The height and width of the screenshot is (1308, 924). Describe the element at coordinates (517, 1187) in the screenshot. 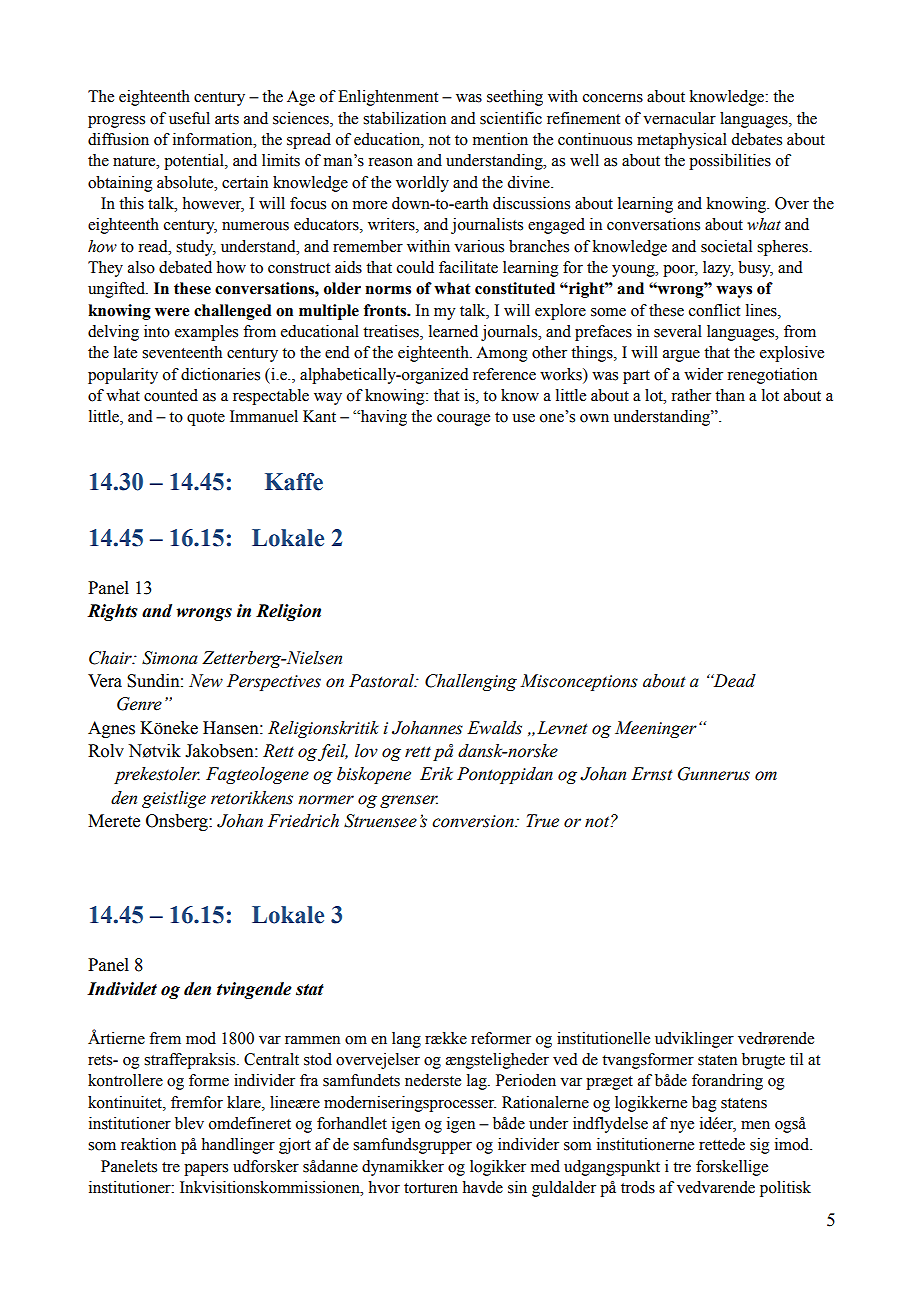

I see `sin` at that location.
